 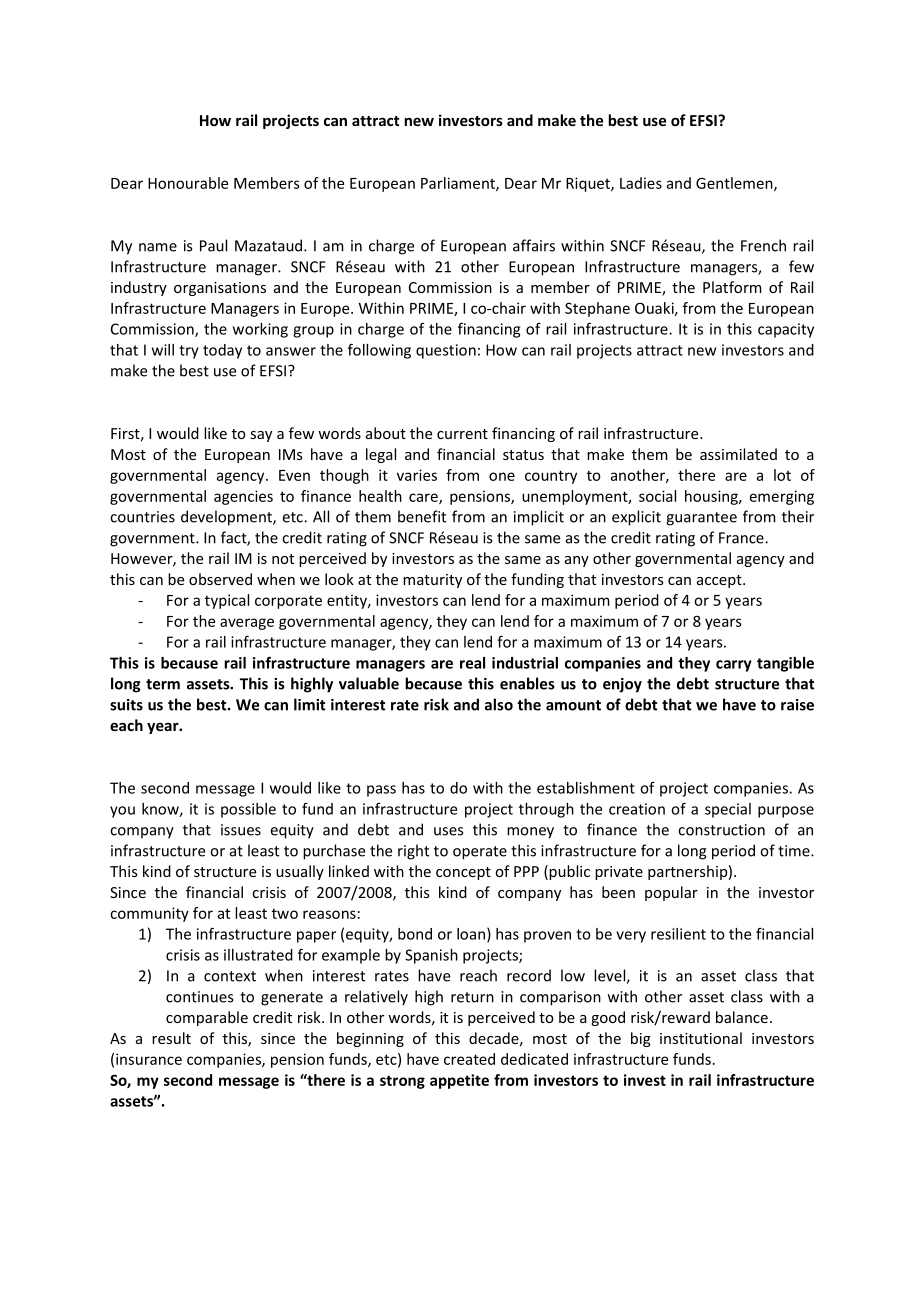 I want to click on result, so click(x=171, y=1038).
